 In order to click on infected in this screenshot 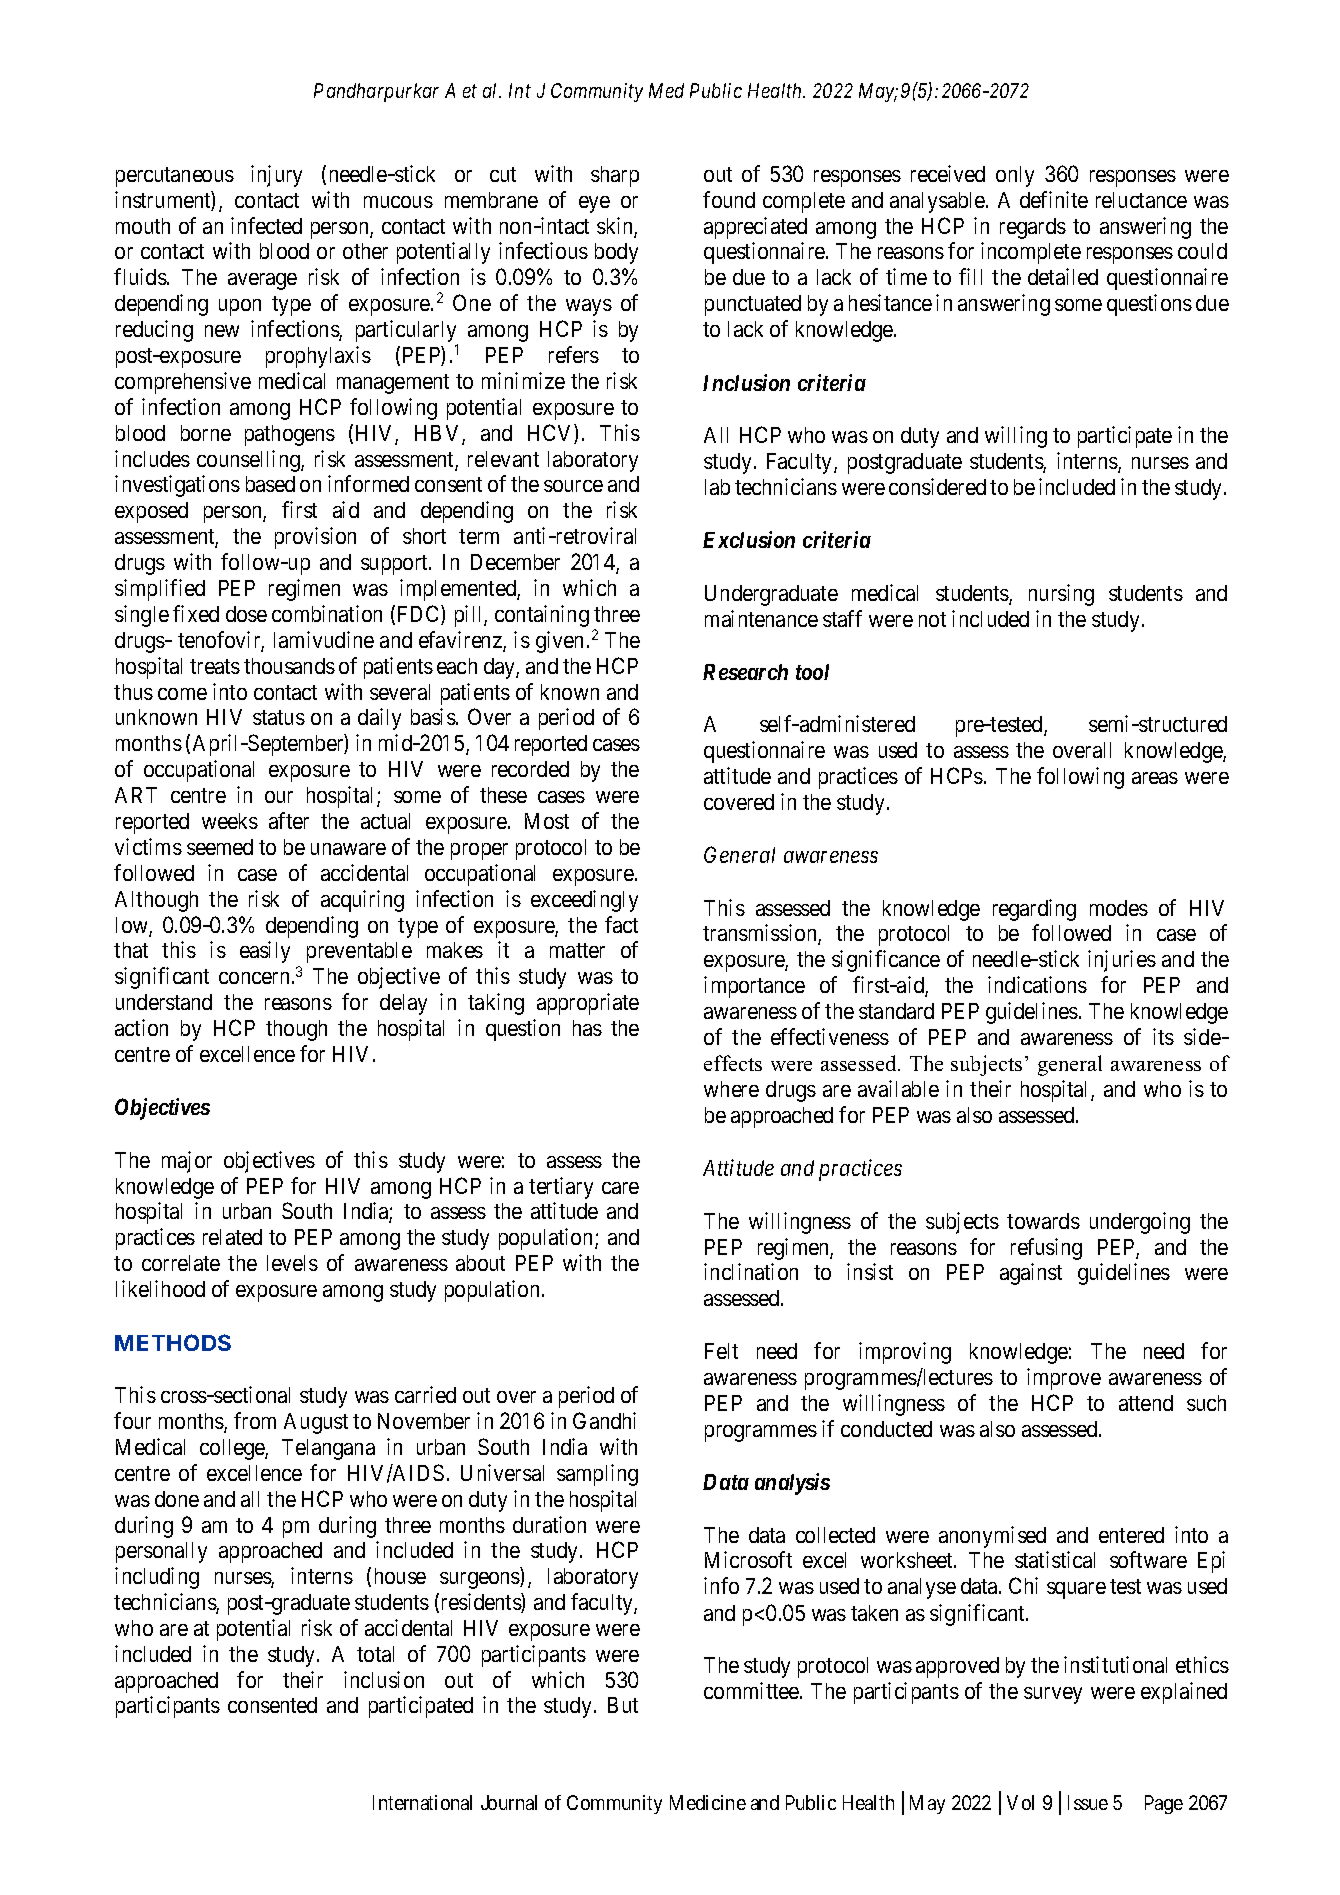, I will do `click(266, 225)`.
